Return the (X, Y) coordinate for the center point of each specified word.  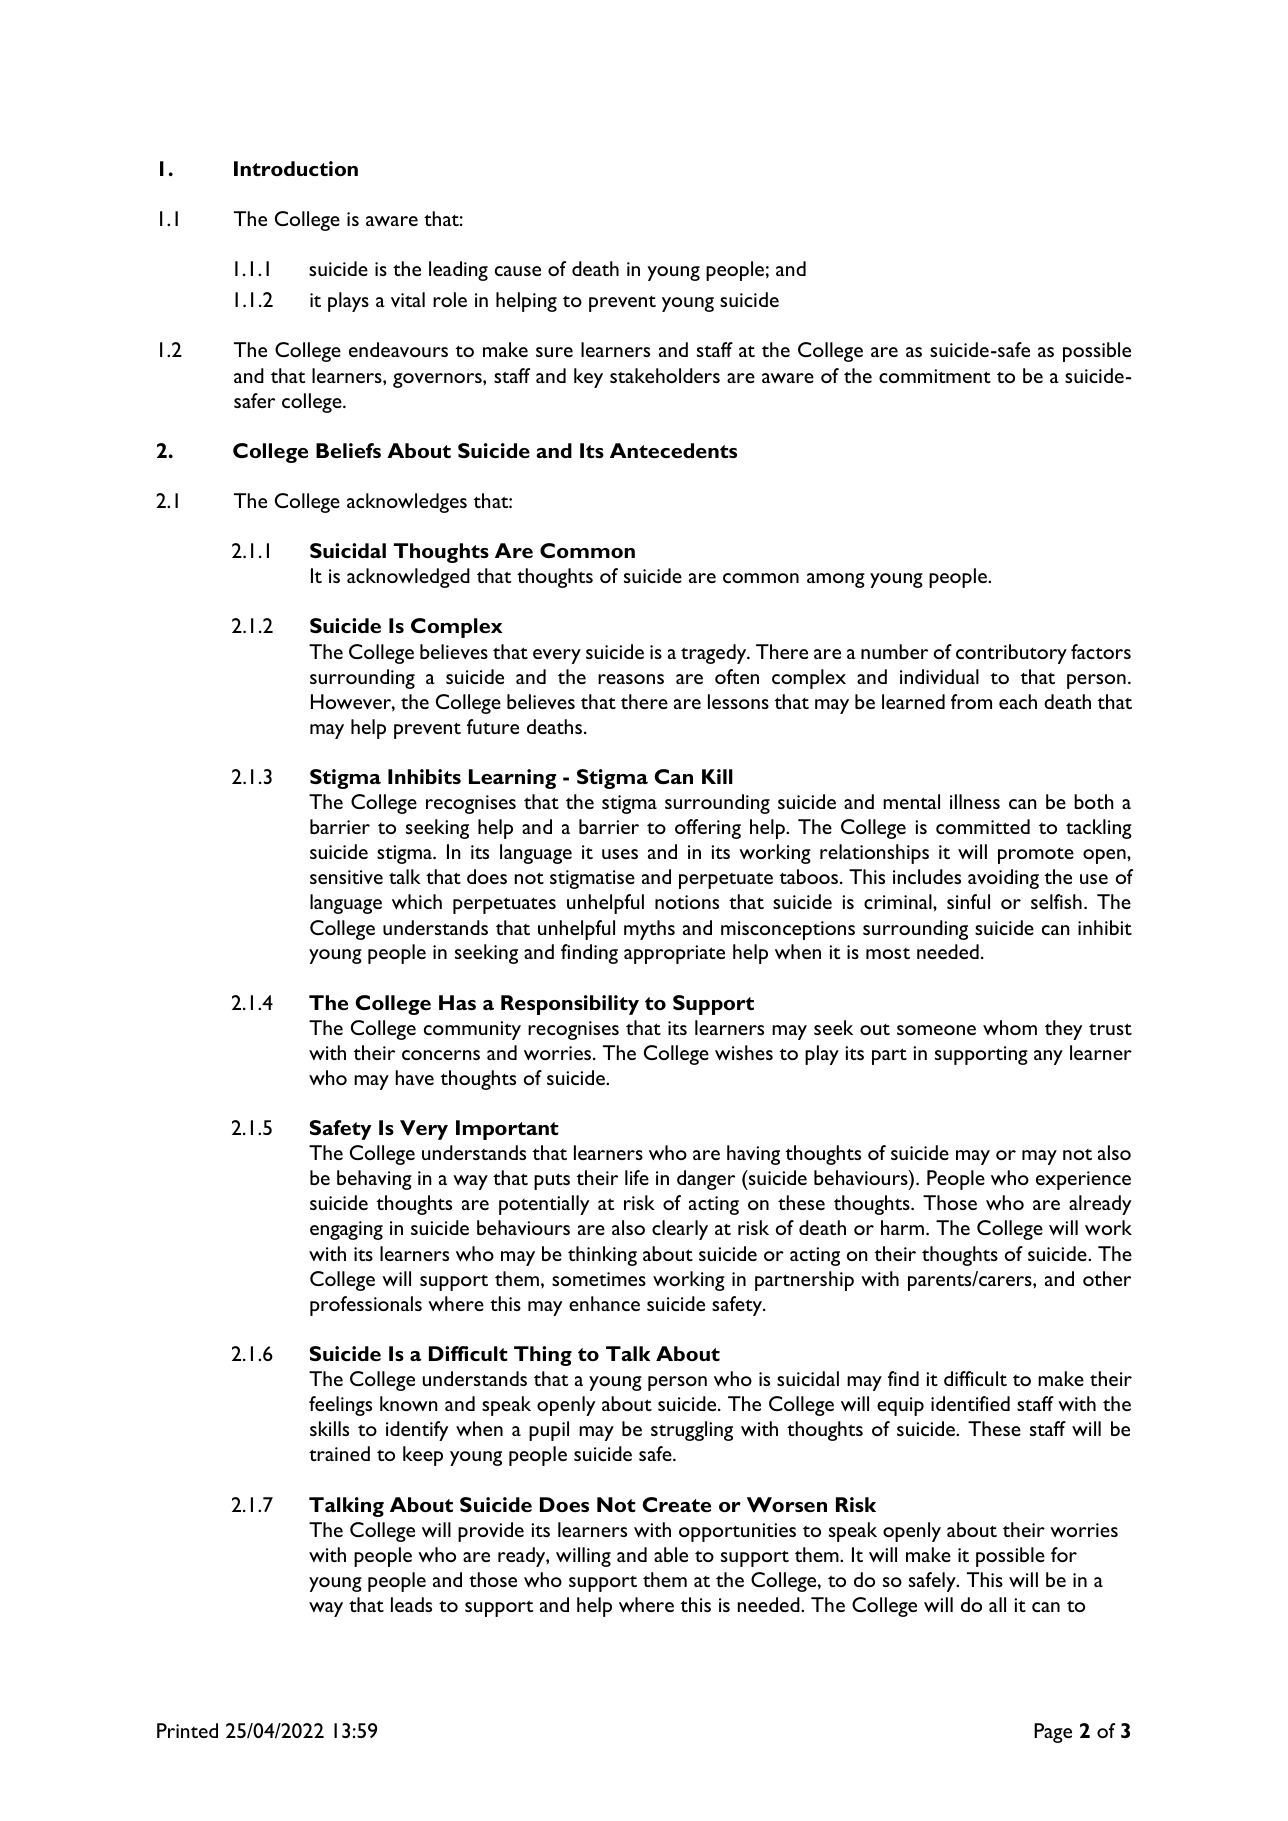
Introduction (296, 168)
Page (1053, 1733)
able (671, 1554)
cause (518, 271)
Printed (187, 1730)
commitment (935, 376)
